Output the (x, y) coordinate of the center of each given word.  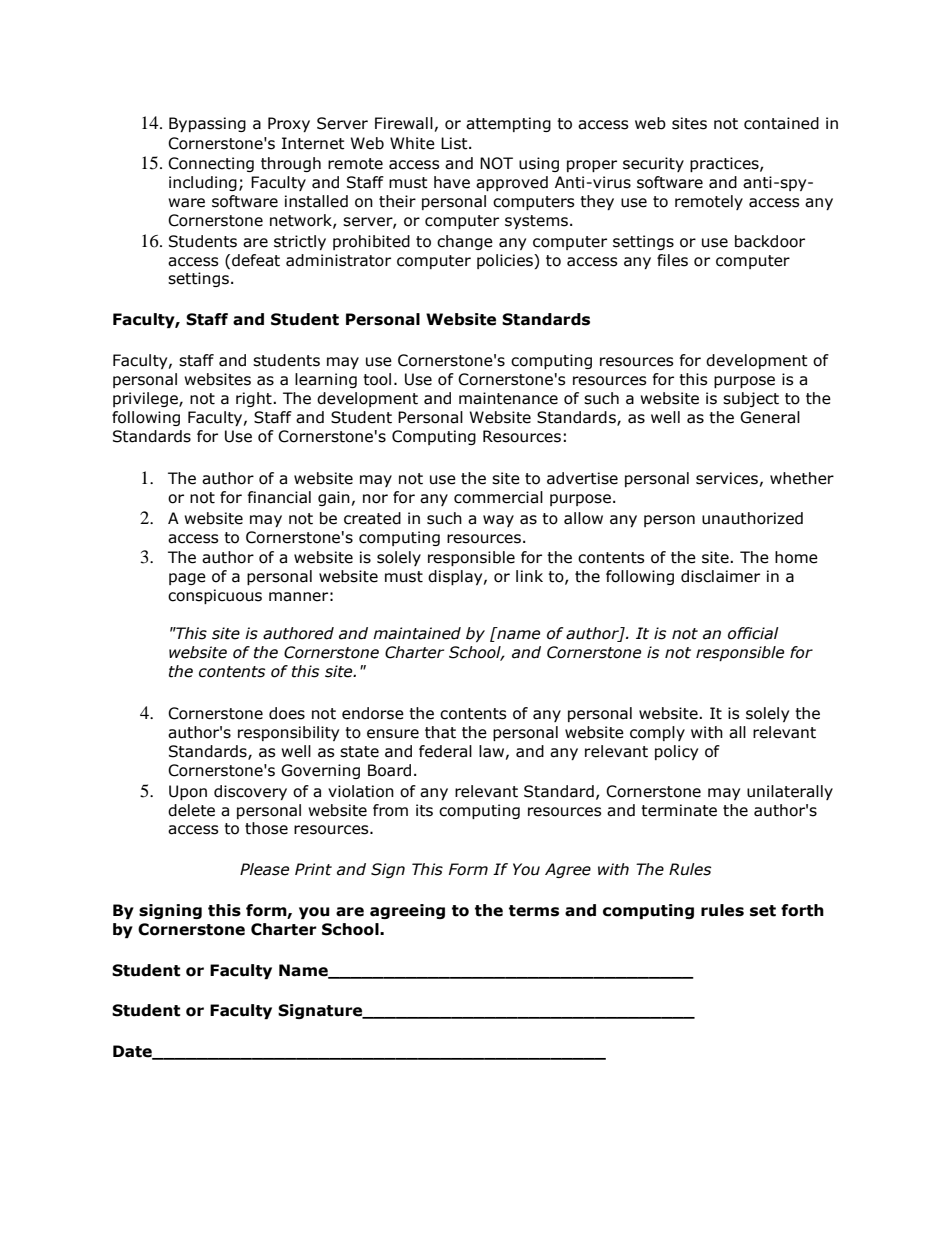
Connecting (211, 164)
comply (657, 733)
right (255, 399)
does (287, 713)
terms (534, 911)
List (455, 143)
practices (725, 164)
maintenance (508, 398)
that (440, 732)
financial (279, 497)
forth (802, 910)
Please (264, 869)
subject (751, 399)
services (727, 478)
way (498, 521)
